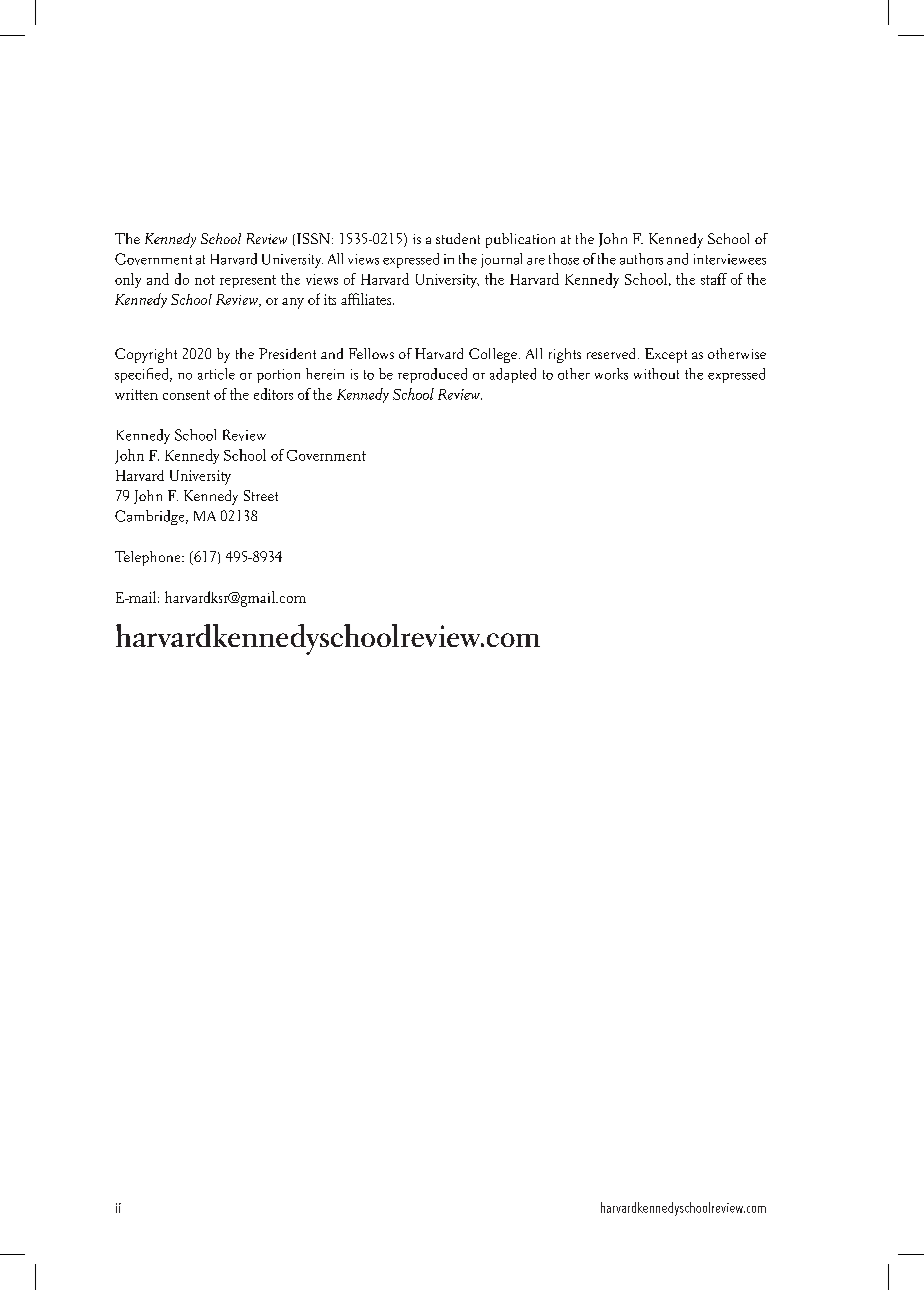 The height and width of the screenshot is (1290, 924). Describe the element at coordinates (313, 238) in the screenshot. I see `ISSN` at that location.
